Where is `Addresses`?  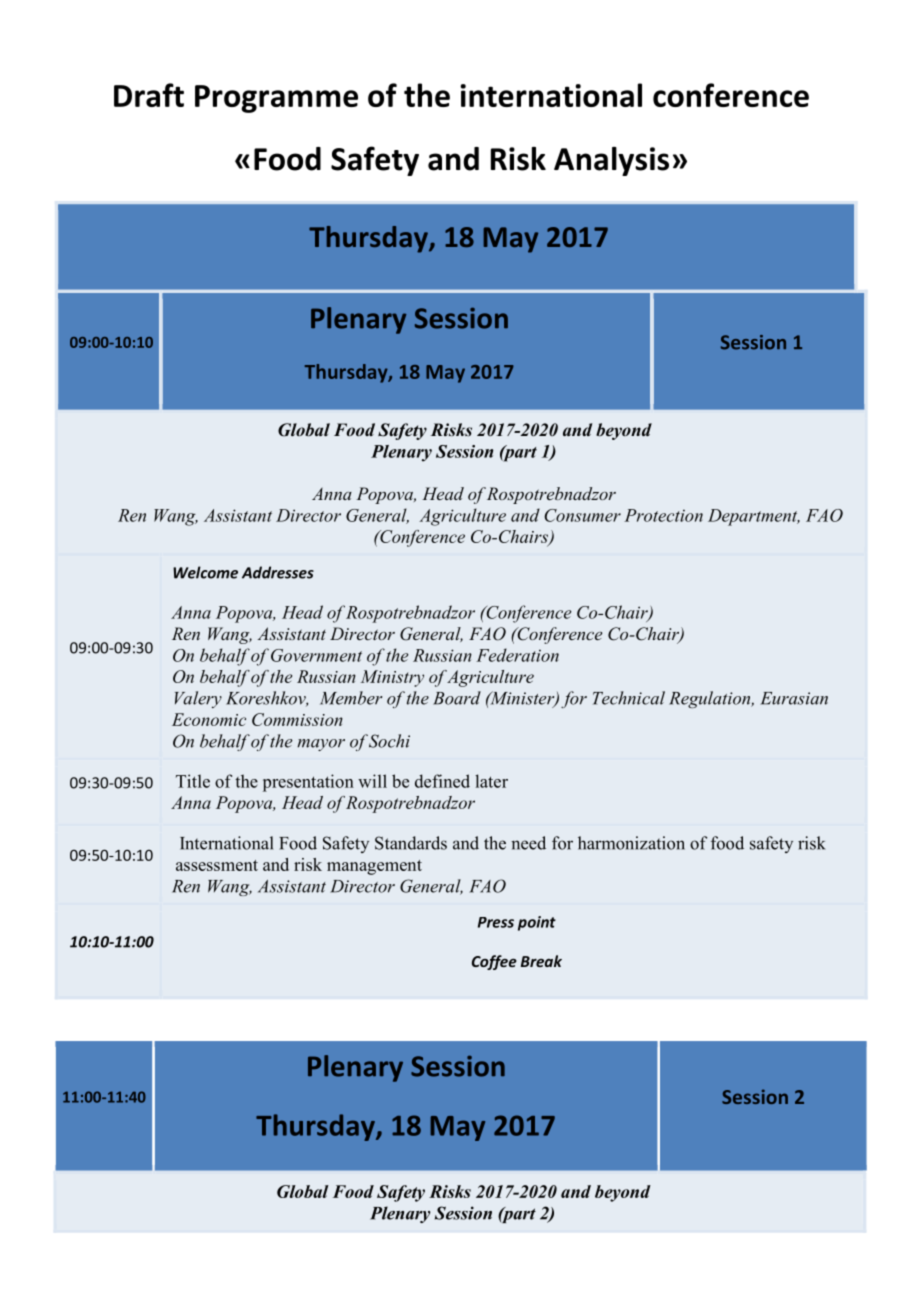
Addresses is located at coordinates (278, 572).
